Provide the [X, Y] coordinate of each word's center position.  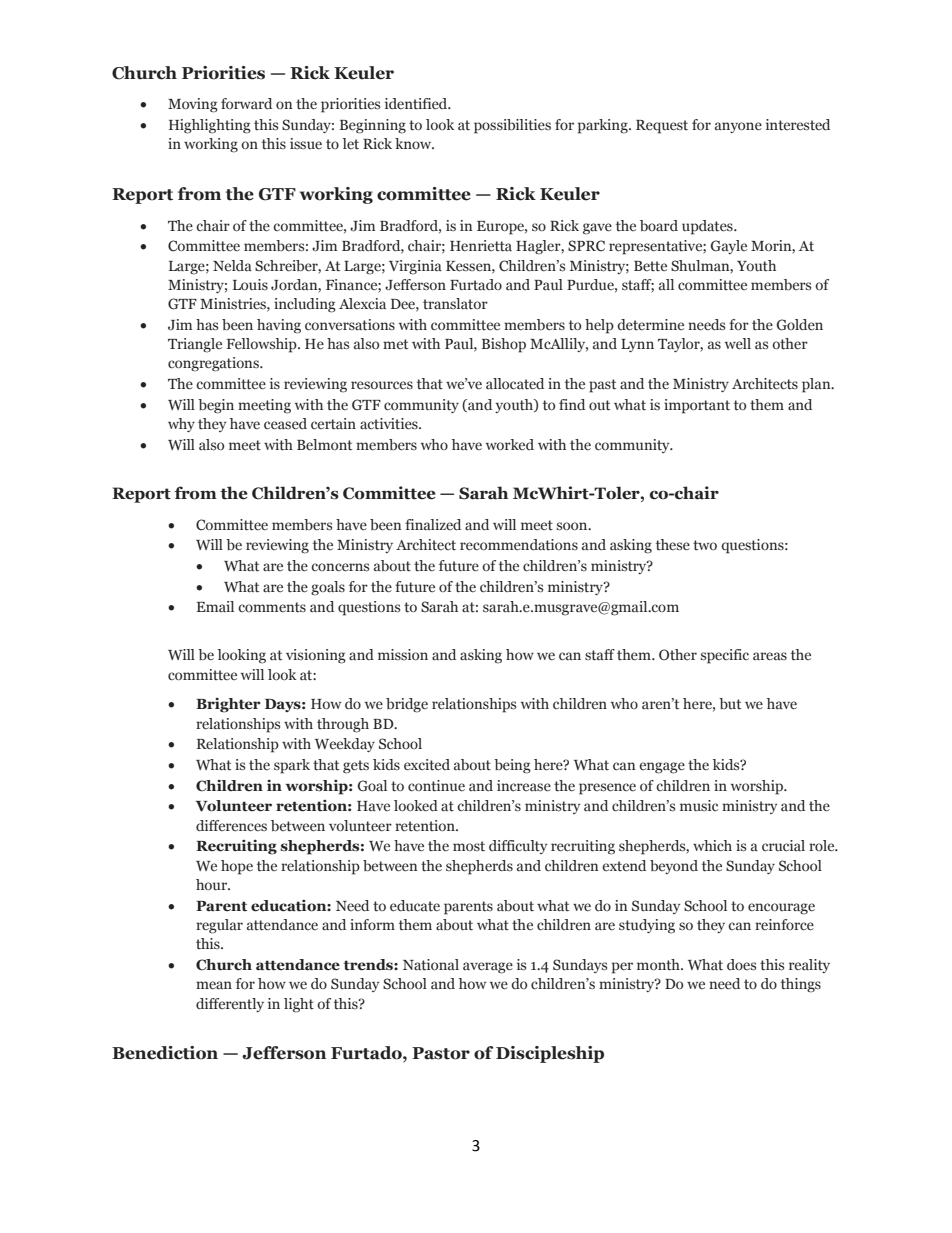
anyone [738, 127]
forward [246, 103]
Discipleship [550, 1054]
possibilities [512, 126]
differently [230, 1005]
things [801, 985]
